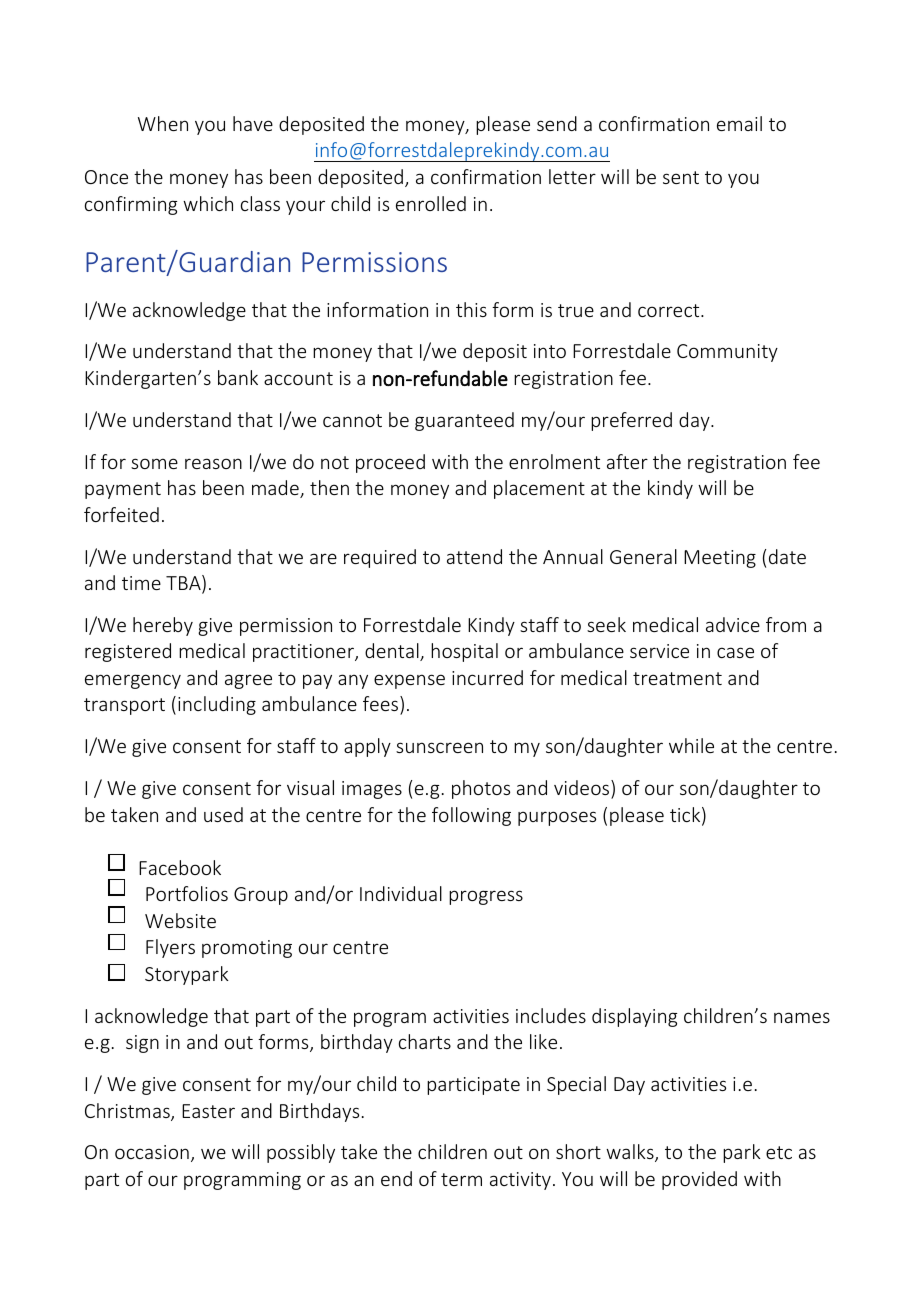 The height and width of the image is (1309, 924). What do you see at coordinates (163, 123) in the image?
I see `When` at bounding box center [163, 123].
